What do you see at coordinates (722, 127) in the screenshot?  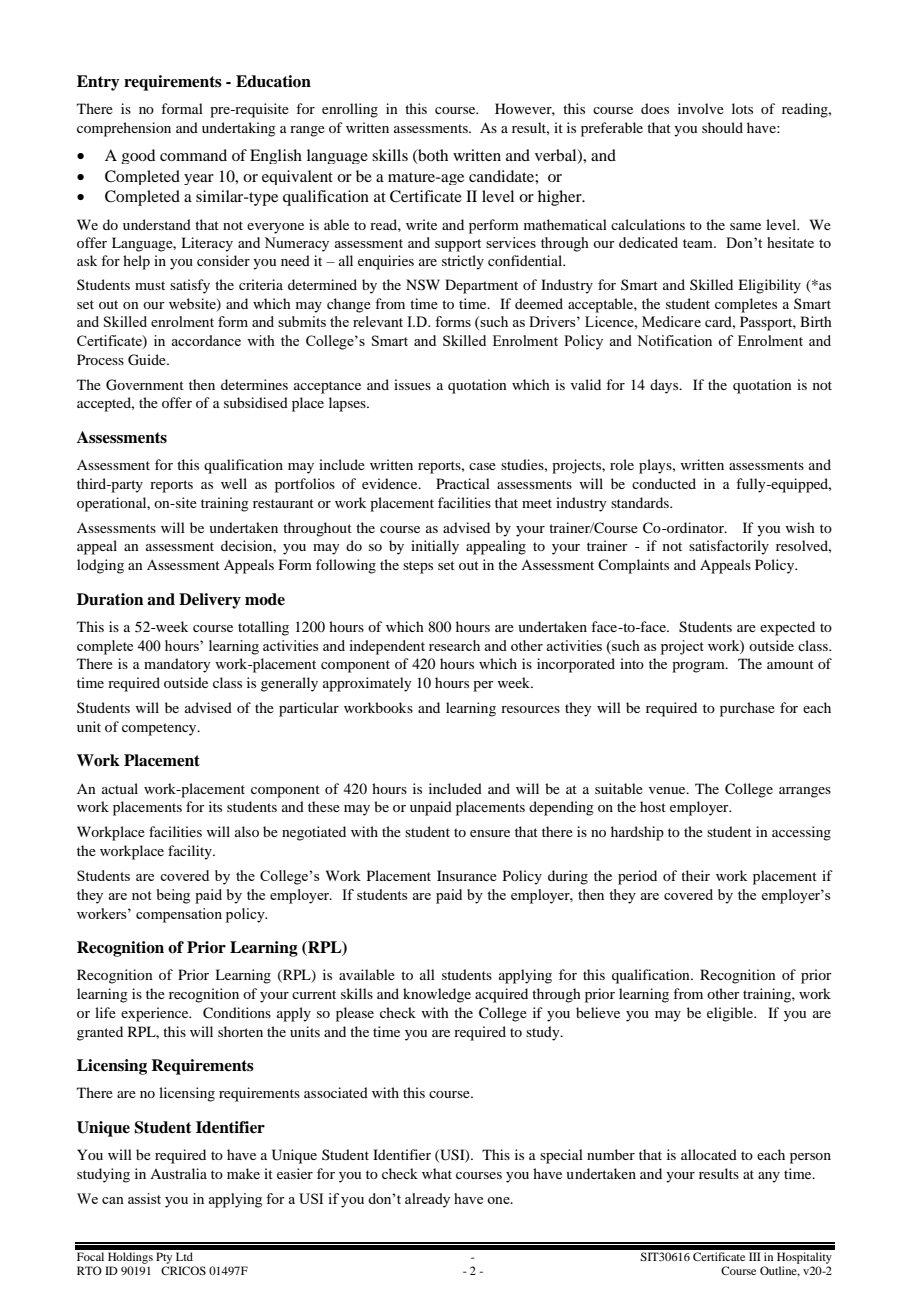 I see `should` at bounding box center [722, 127].
